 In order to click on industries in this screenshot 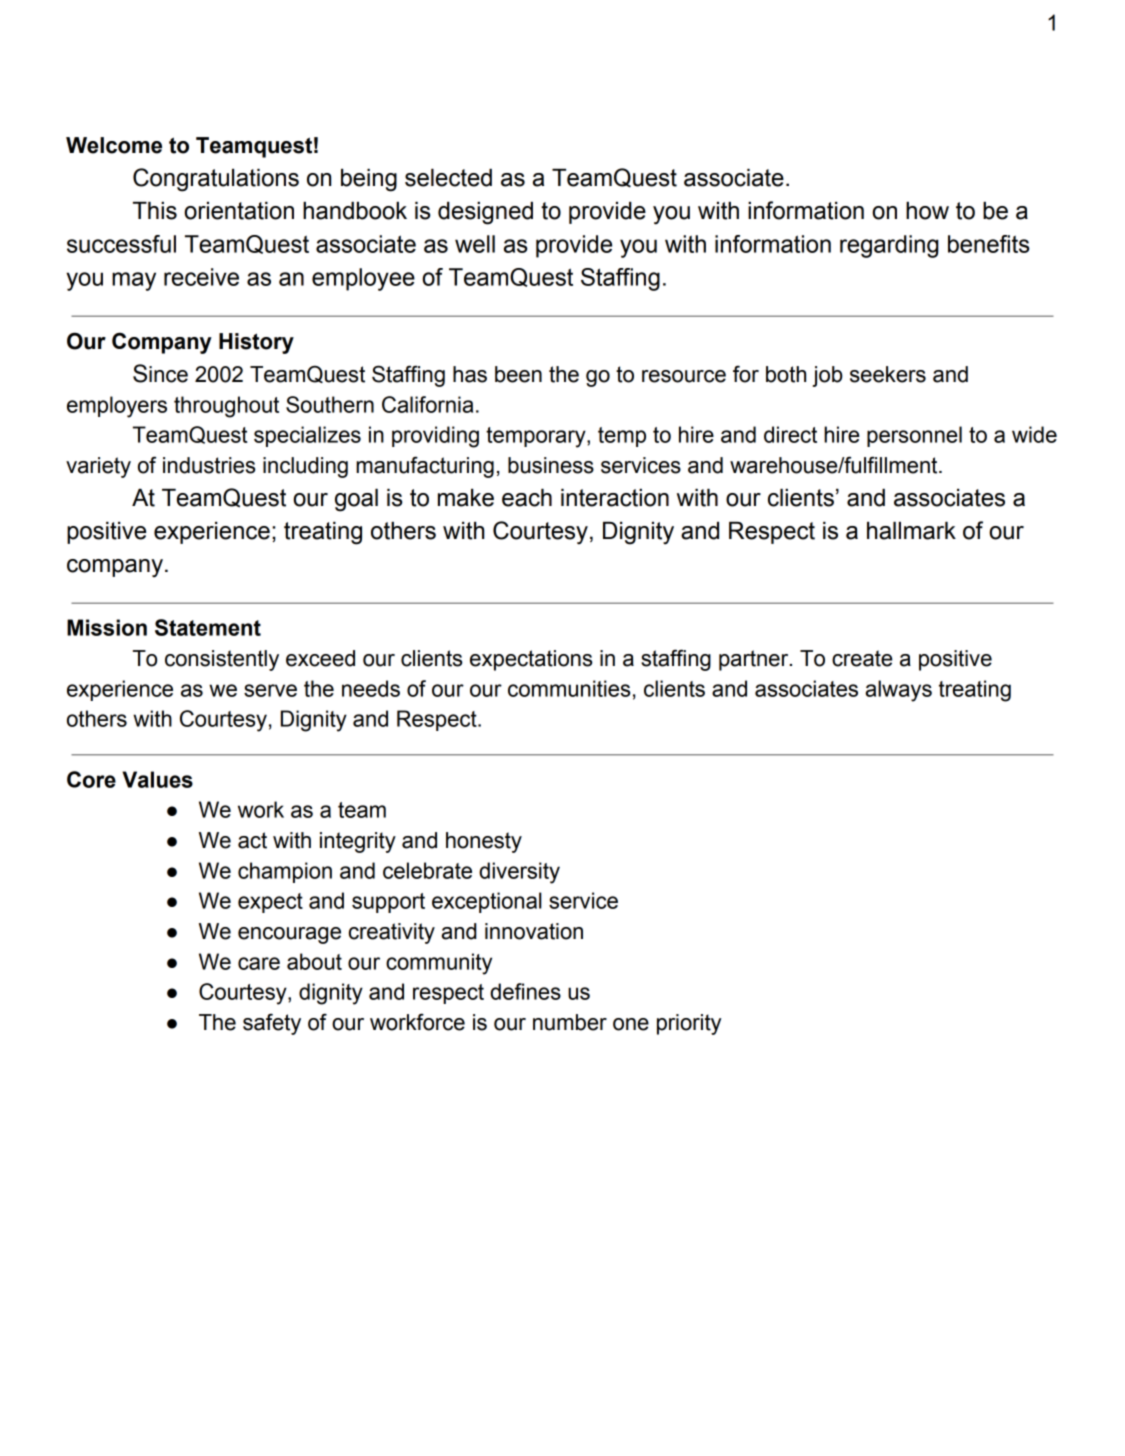, I will do `click(209, 465)`.
